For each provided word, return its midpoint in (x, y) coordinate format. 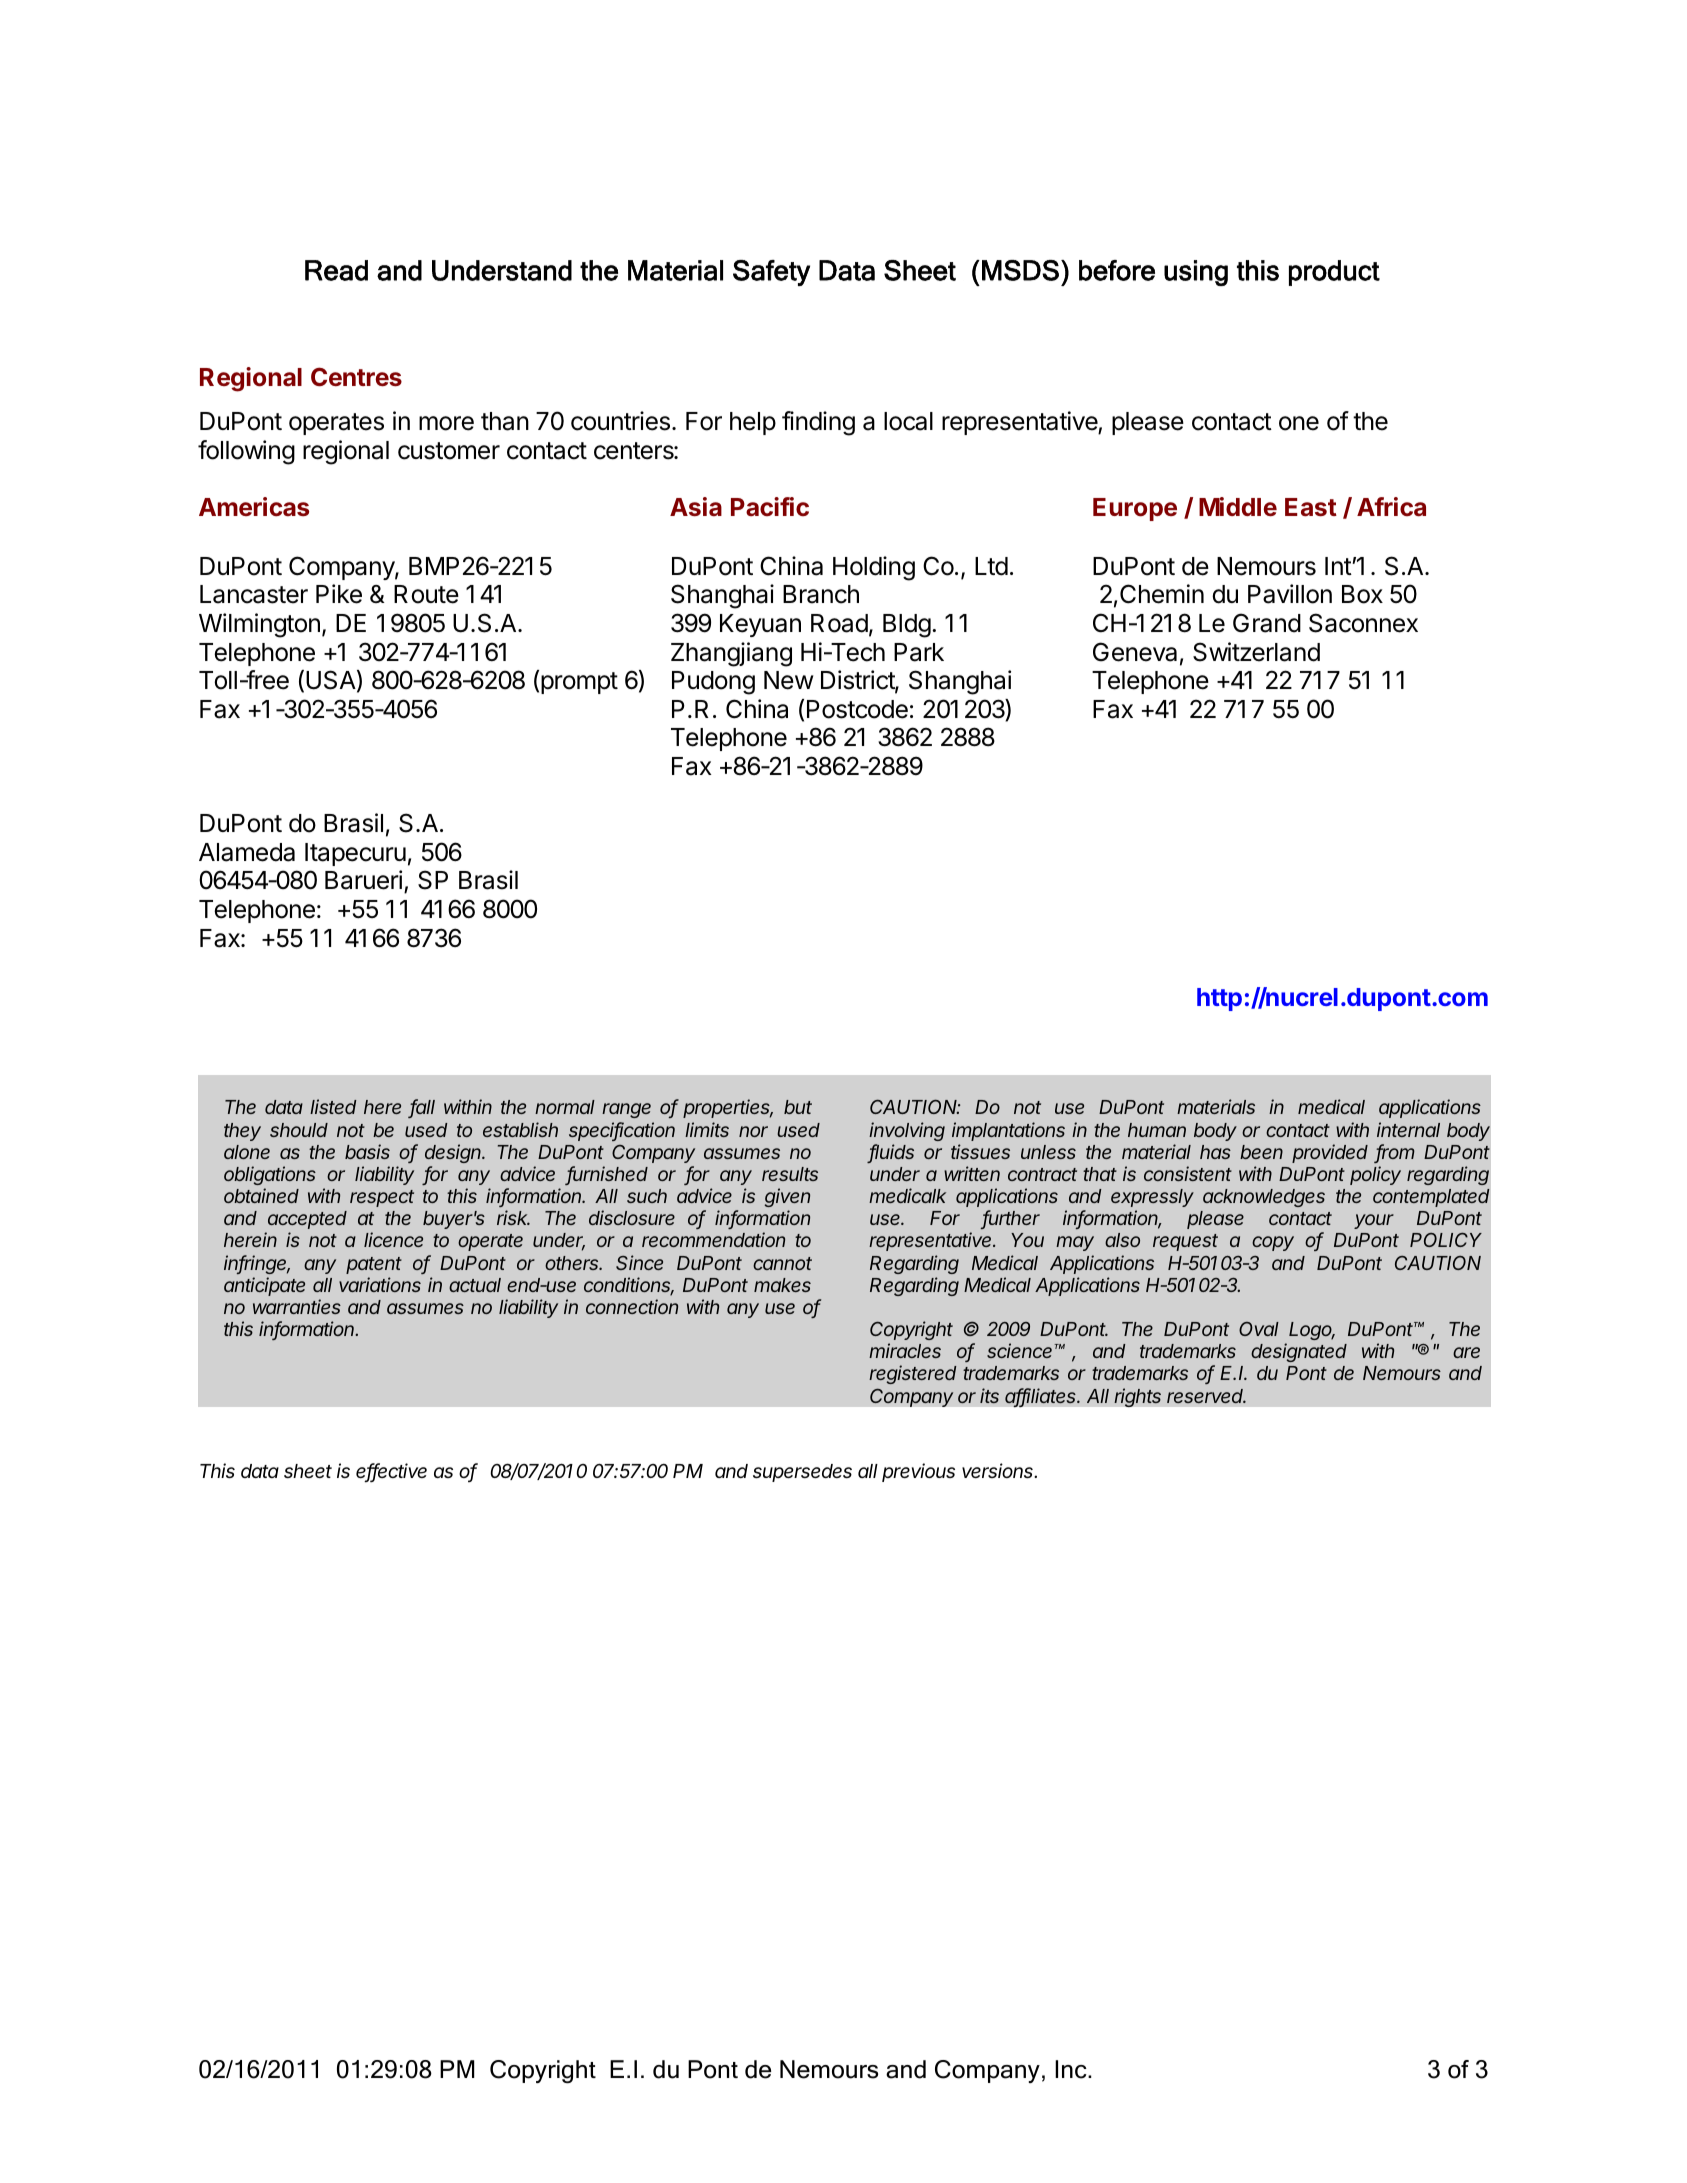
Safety (771, 273)
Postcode (857, 709)
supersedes (802, 1473)
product (1334, 273)
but (798, 1107)
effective (391, 1472)
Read (336, 270)
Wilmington (259, 625)
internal (1408, 1129)
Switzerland (1256, 652)
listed (333, 1106)
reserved (1206, 1396)
